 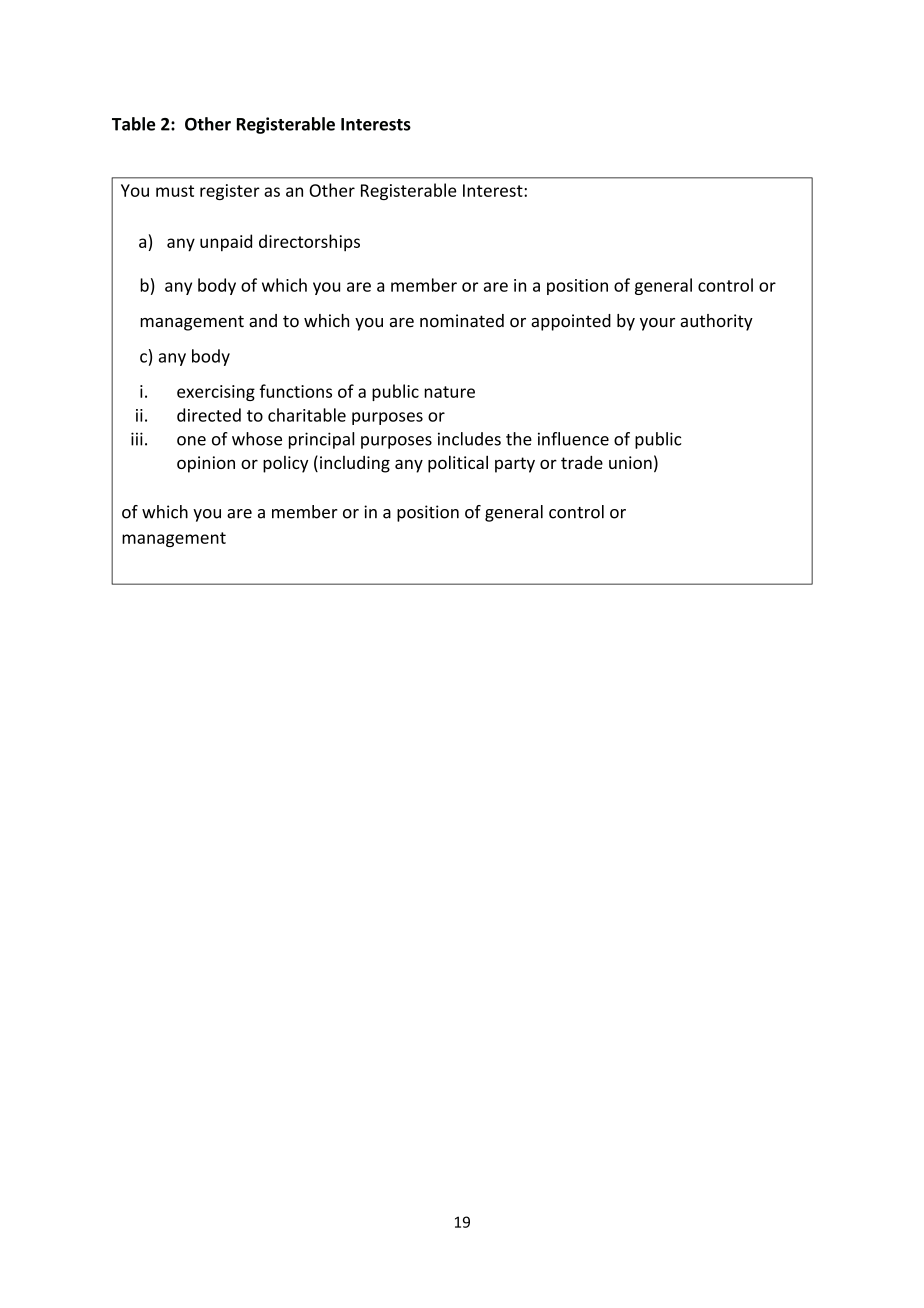 What do you see at coordinates (630, 462) in the page?
I see `union` at bounding box center [630, 462].
